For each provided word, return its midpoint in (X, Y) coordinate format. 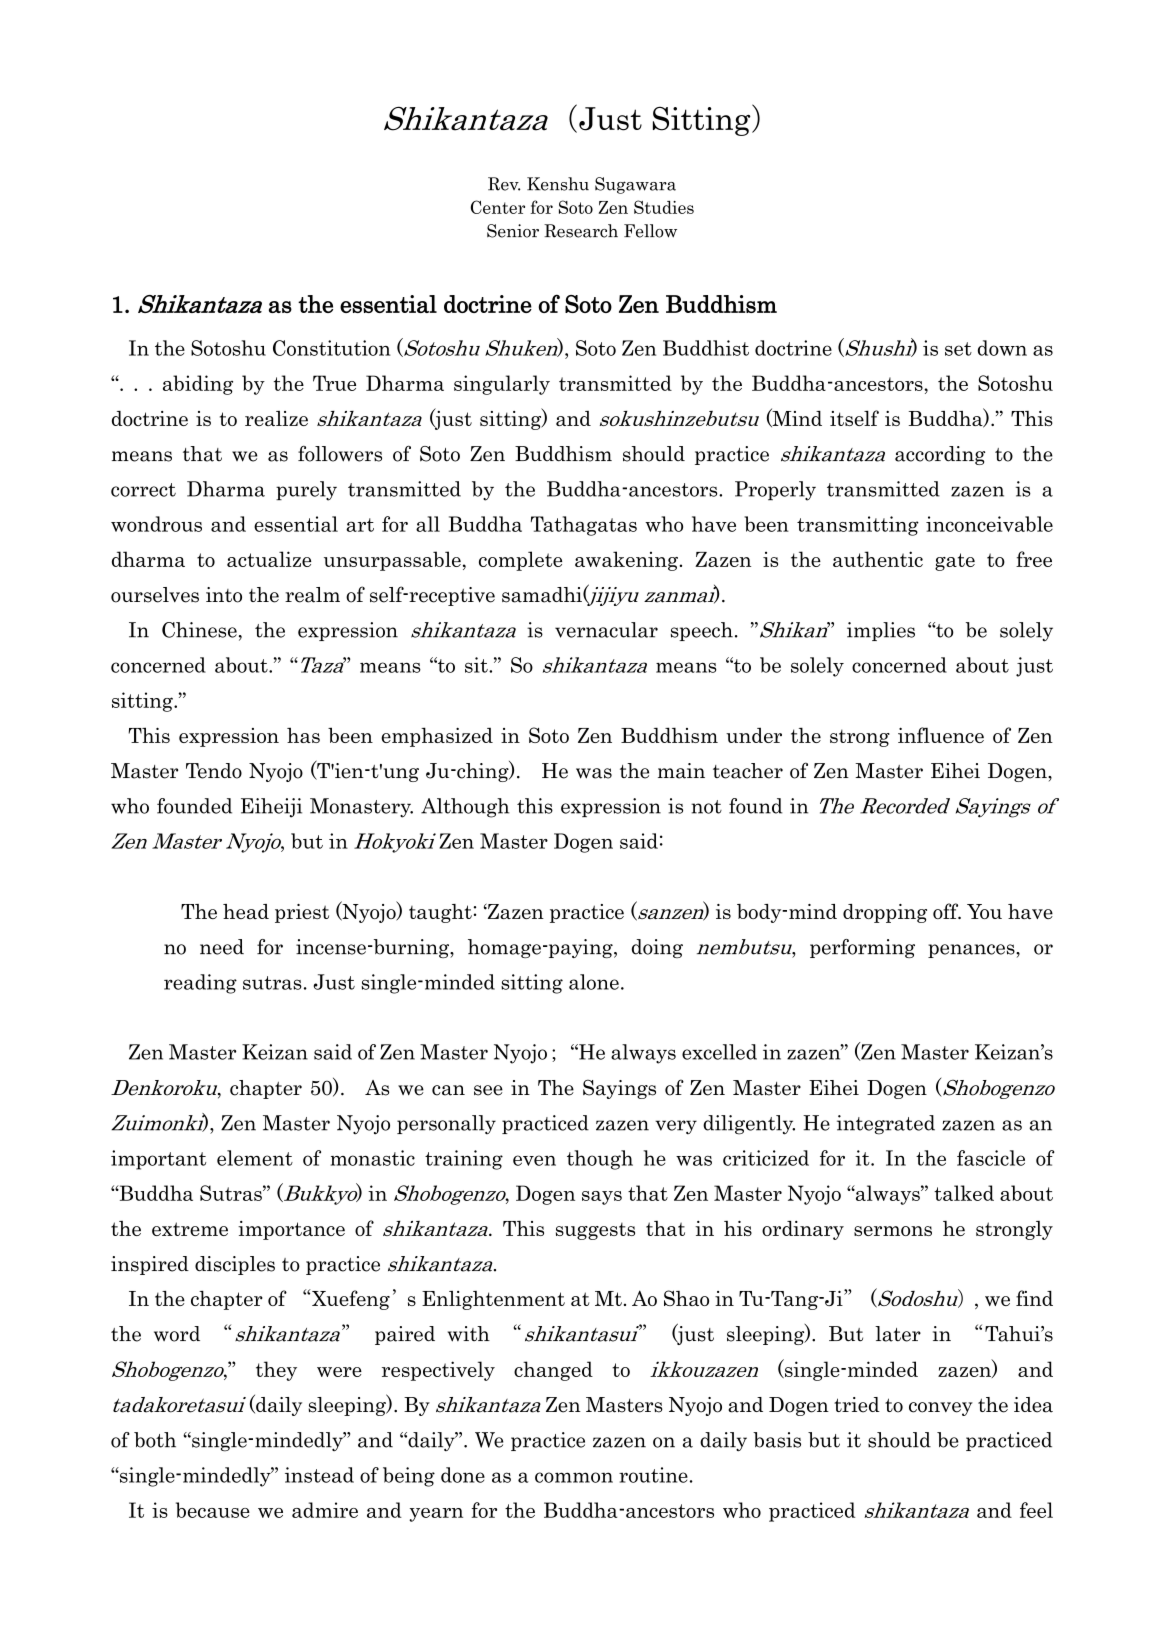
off (947, 911)
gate (955, 562)
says (602, 1198)
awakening (626, 561)
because (213, 1510)
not (706, 807)
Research (581, 231)
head (246, 911)
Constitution (332, 348)
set (958, 349)
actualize (269, 559)
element (255, 1158)
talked (964, 1193)
